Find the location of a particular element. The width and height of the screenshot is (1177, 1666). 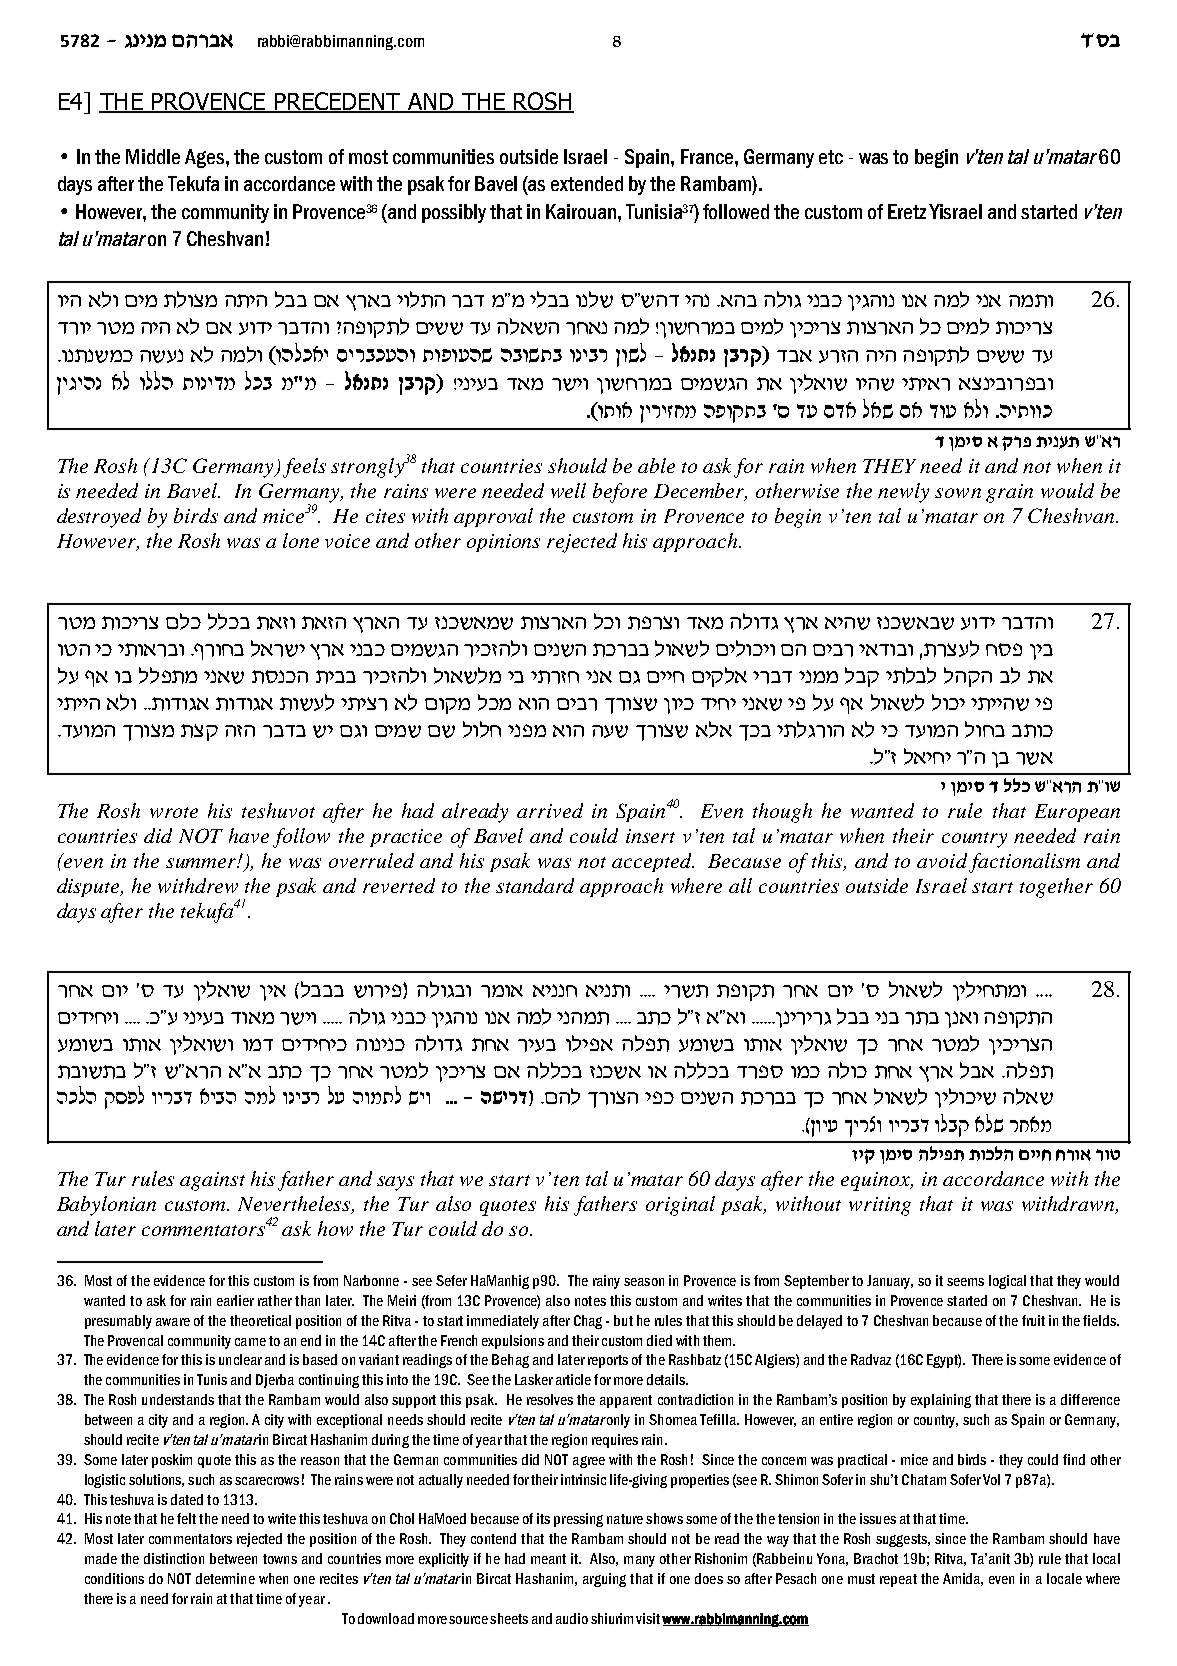

repeat is located at coordinates (898, 1580).
